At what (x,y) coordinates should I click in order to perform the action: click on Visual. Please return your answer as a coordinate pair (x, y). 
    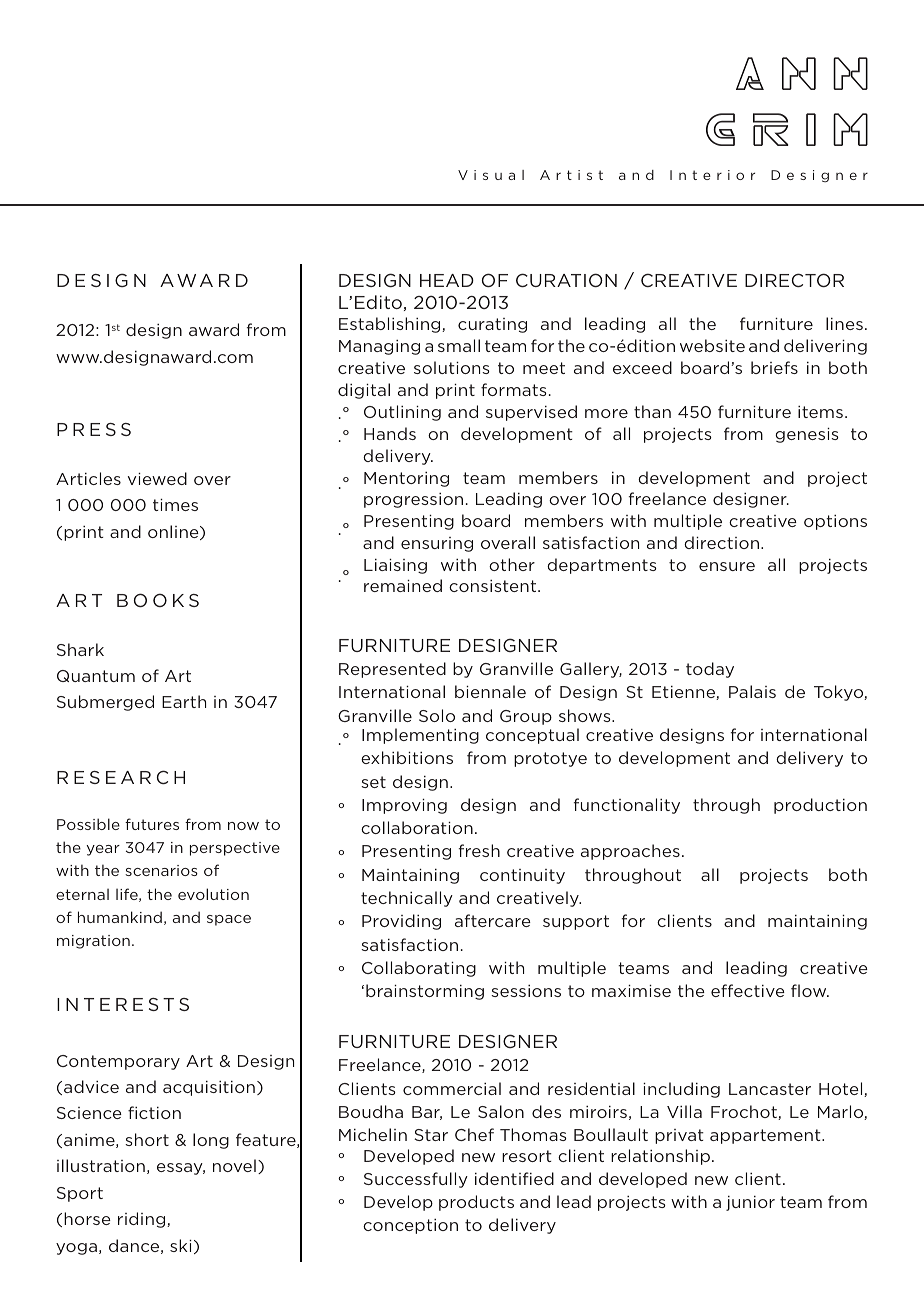
    Looking at the image, I should click on (491, 175).
